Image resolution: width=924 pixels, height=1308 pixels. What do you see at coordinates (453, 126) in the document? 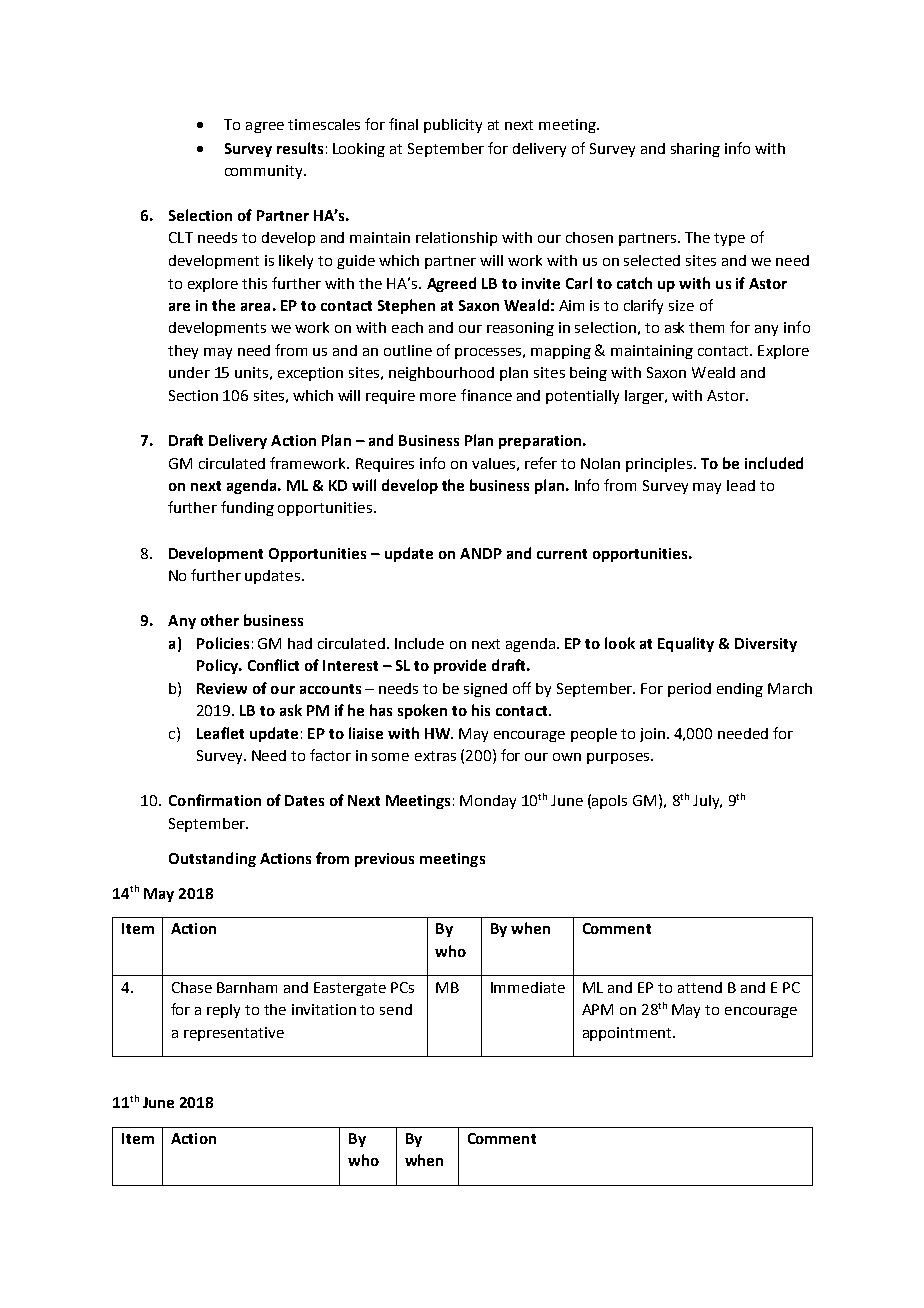
I see `publicity` at bounding box center [453, 126].
